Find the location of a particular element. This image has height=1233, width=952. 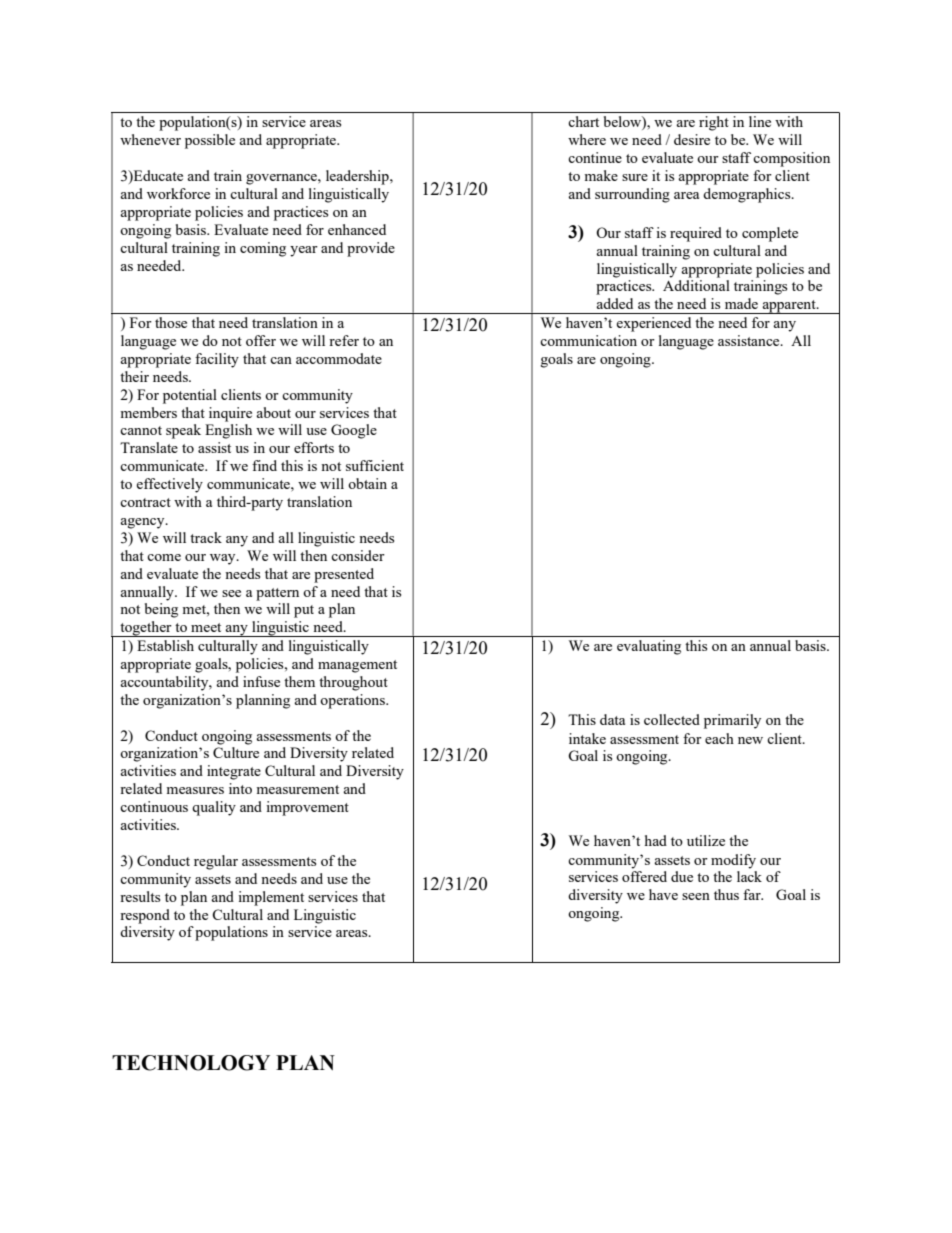

communication is located at coordinates (588, 340).
